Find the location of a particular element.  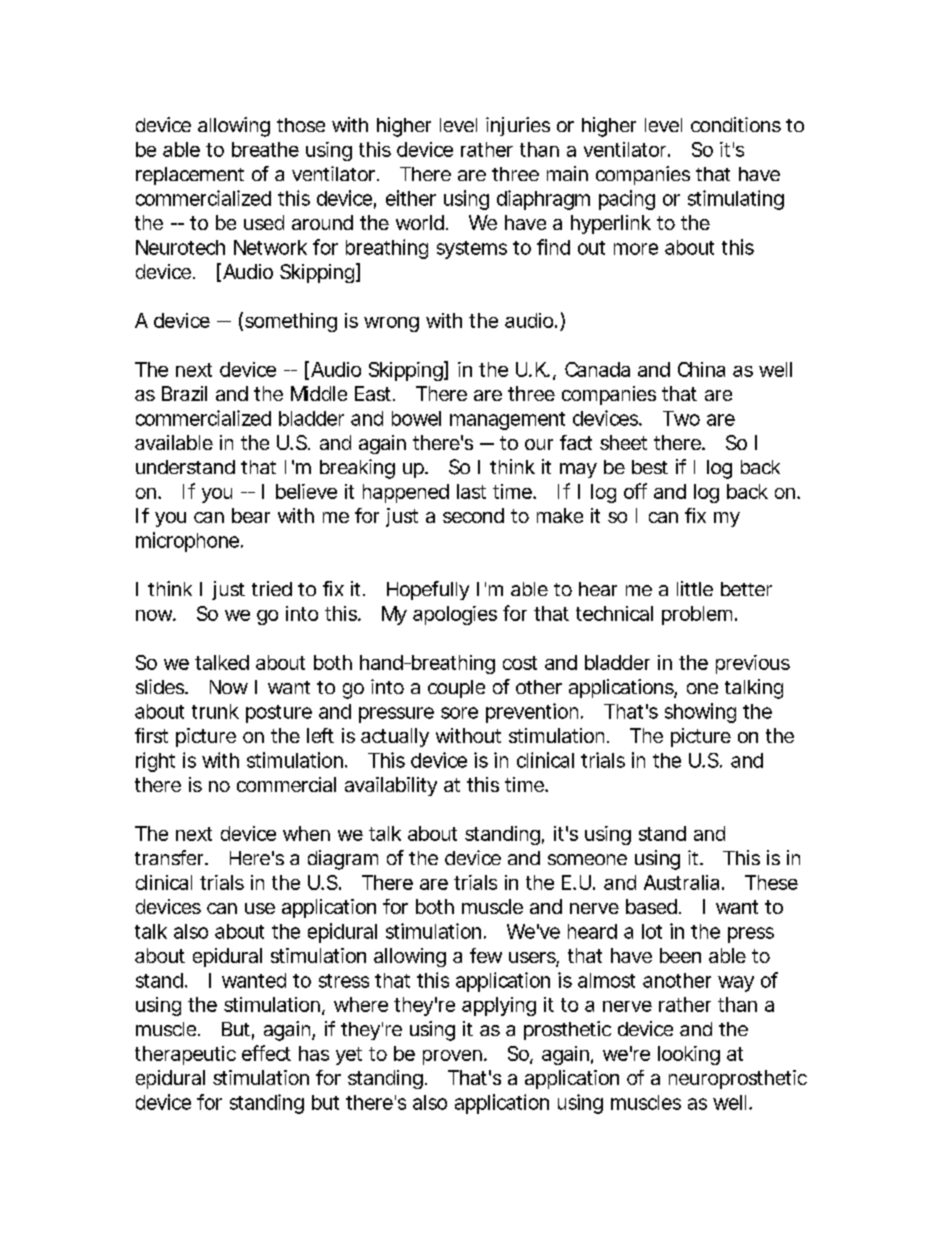

breathe is located at coordinates (265, 149).
